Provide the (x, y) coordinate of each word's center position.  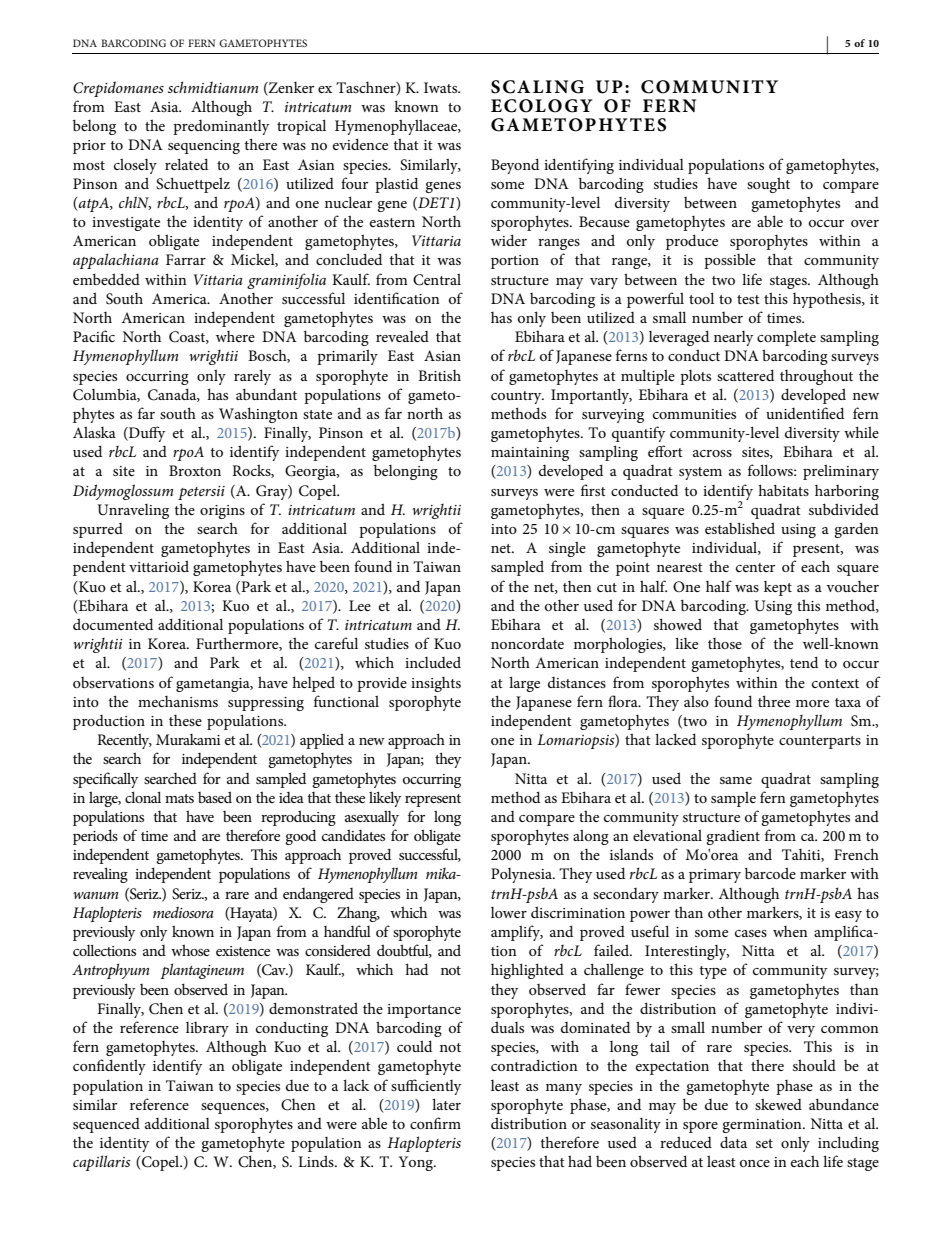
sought (768, 185)
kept (778, 588)
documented (113, 624)
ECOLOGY (542, 106)
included (433, 662)
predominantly (221, 127)
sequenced (106, 1125)
